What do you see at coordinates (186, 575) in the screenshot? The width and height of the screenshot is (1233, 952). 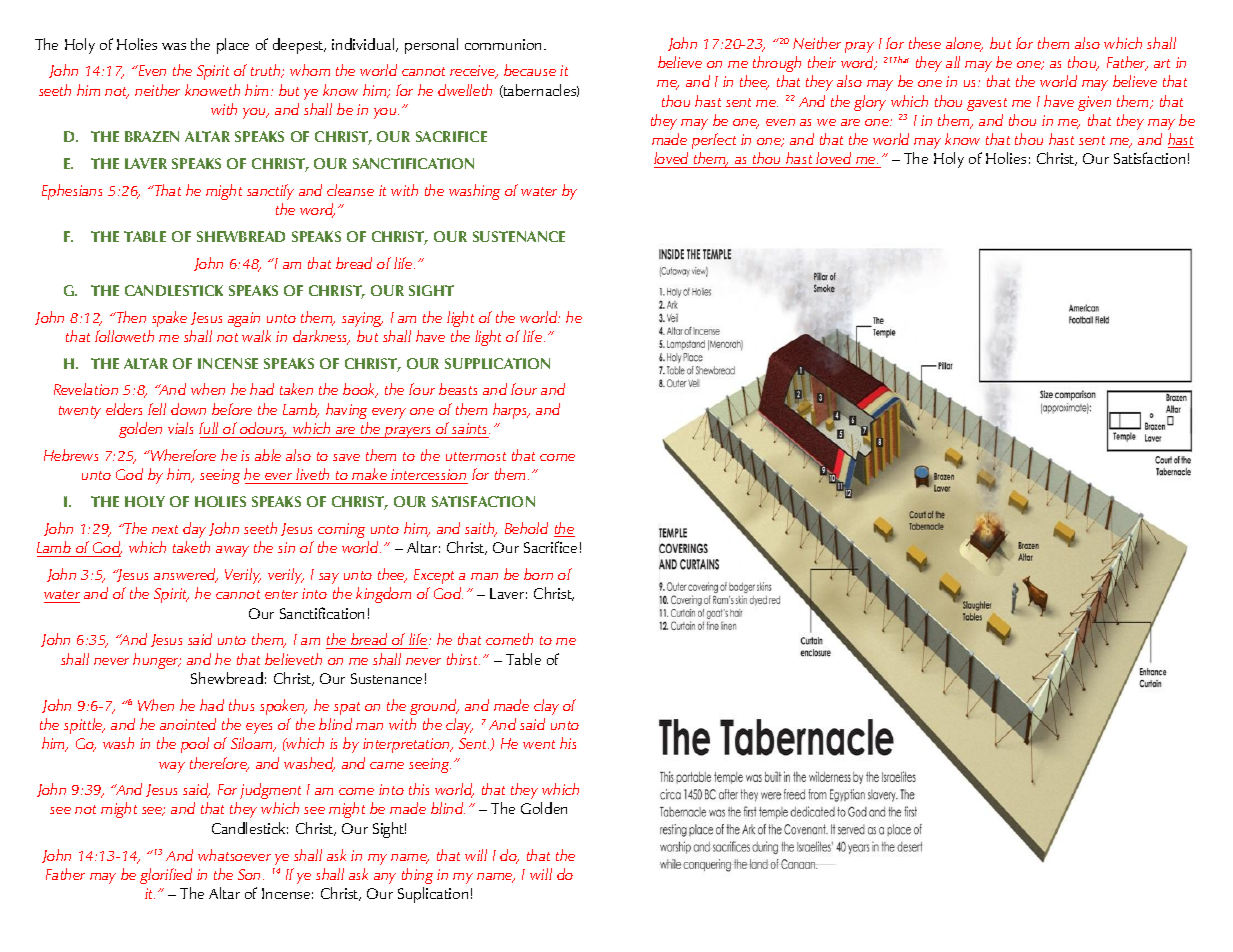 I see `answered` at bounding box center [186, 575].
